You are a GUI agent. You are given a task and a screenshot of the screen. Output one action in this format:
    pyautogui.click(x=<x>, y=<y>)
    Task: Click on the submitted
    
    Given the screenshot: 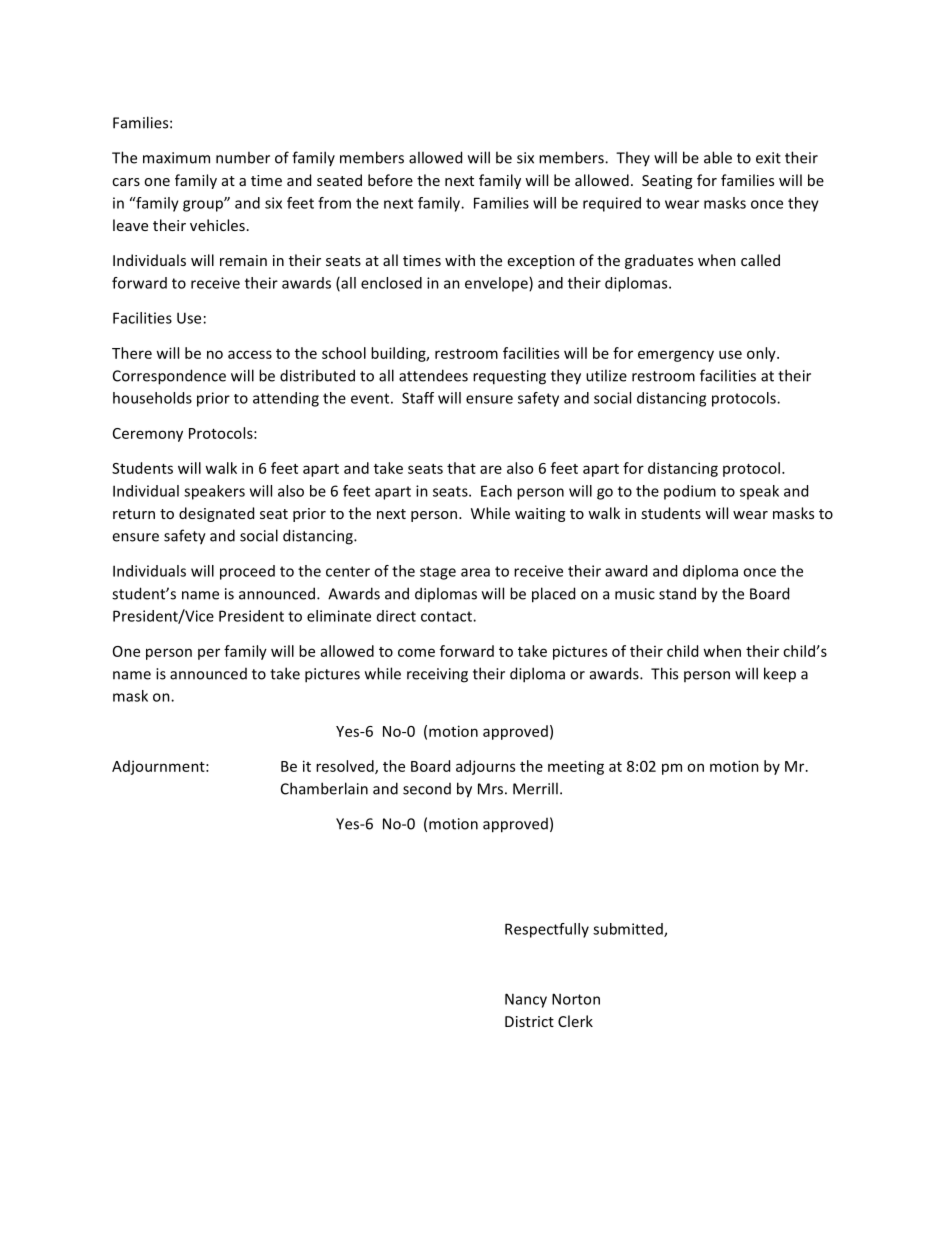 What is the action you would take?
    pyautogui.click(x=629, y=930)
